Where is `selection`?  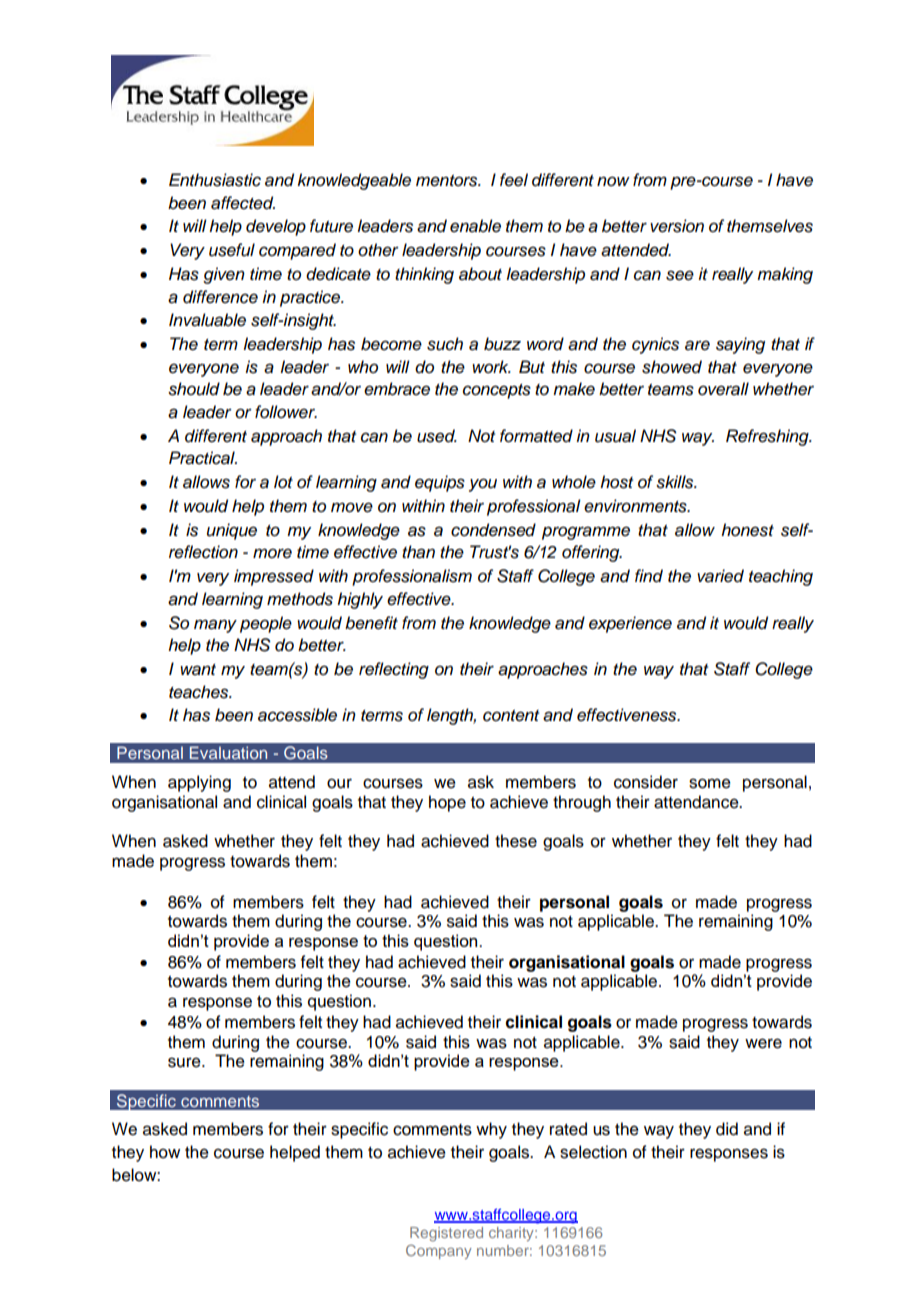
selection is located at coordinates (593, 1152).
